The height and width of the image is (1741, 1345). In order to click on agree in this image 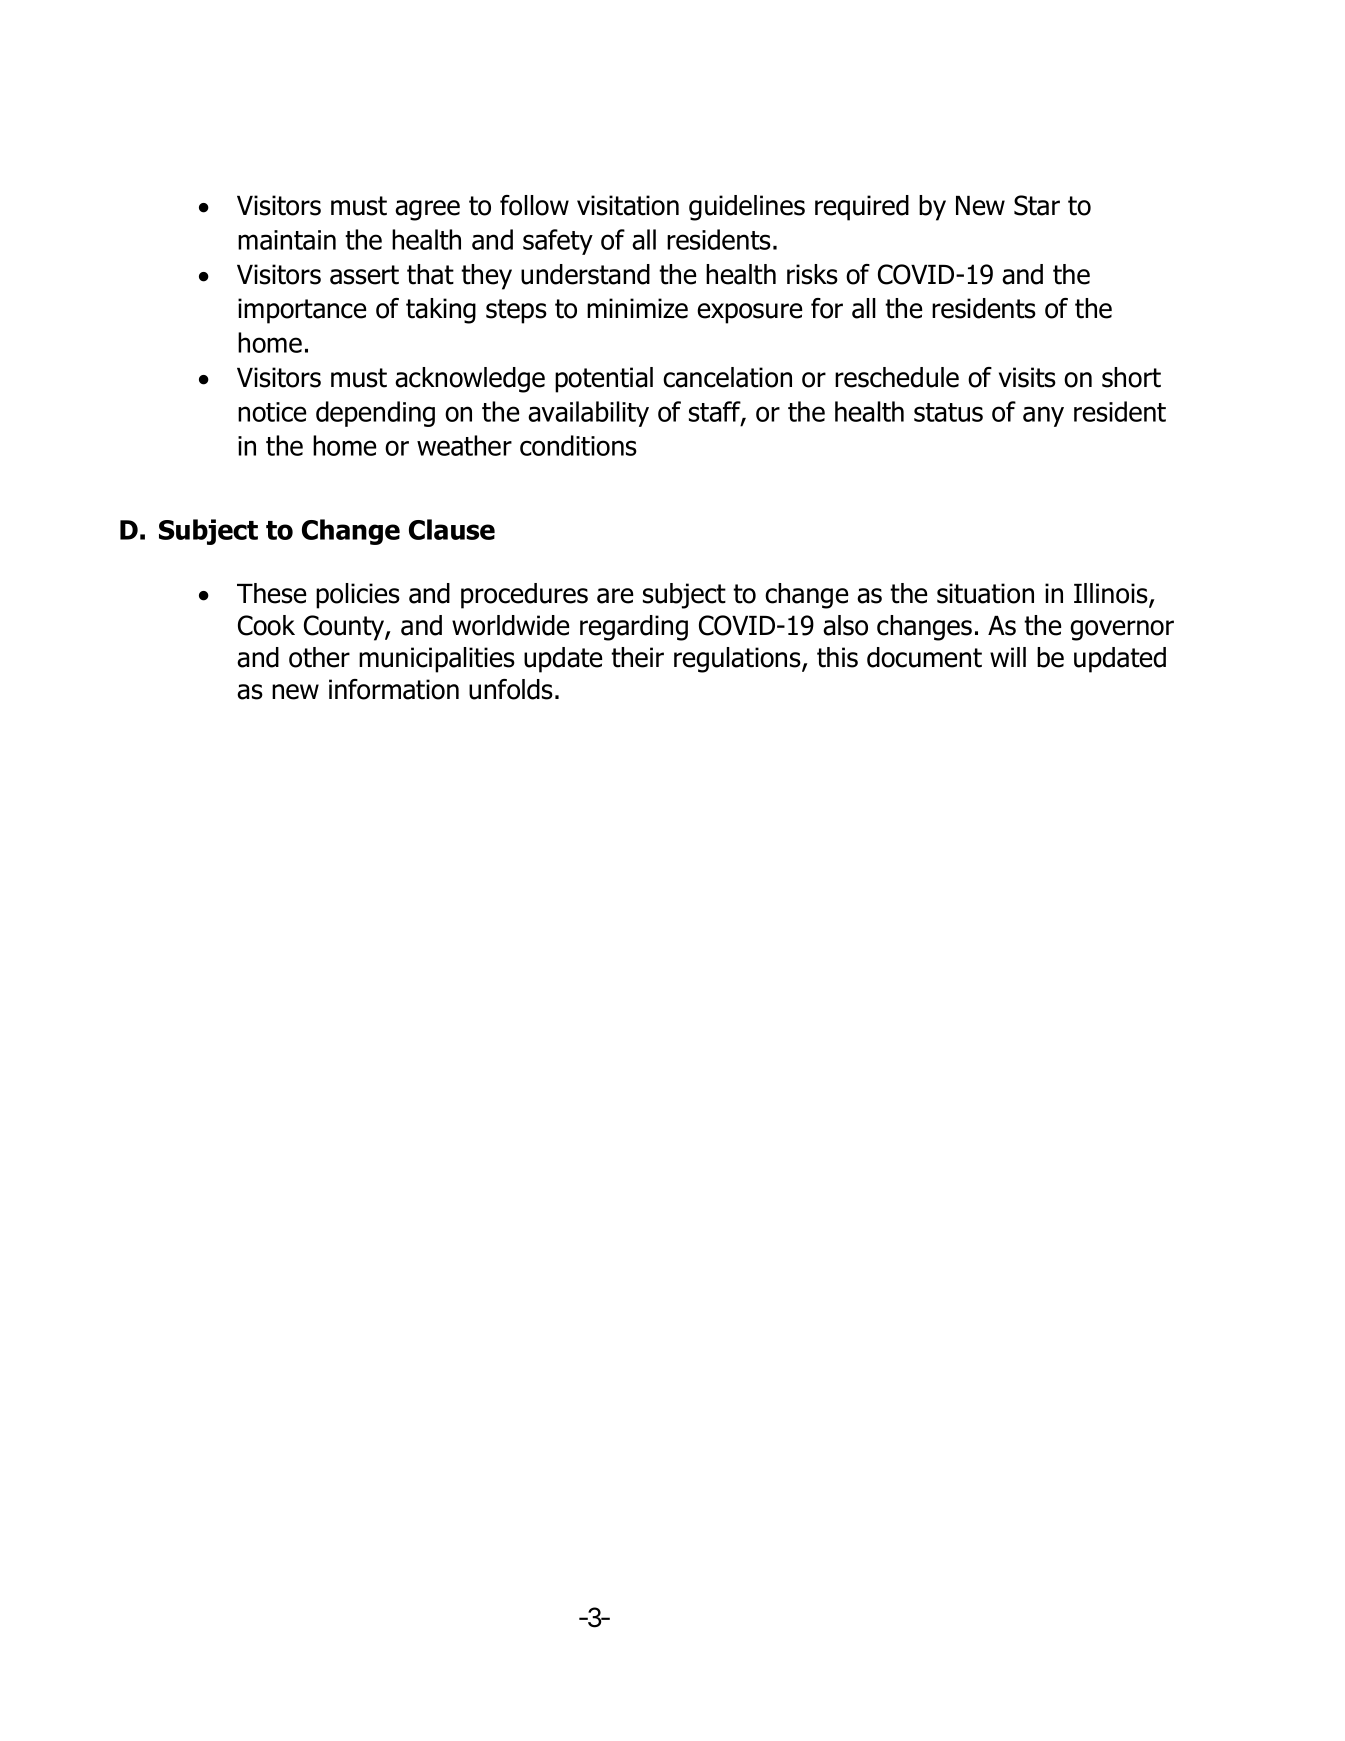, I will do `click(427, 210)`.
